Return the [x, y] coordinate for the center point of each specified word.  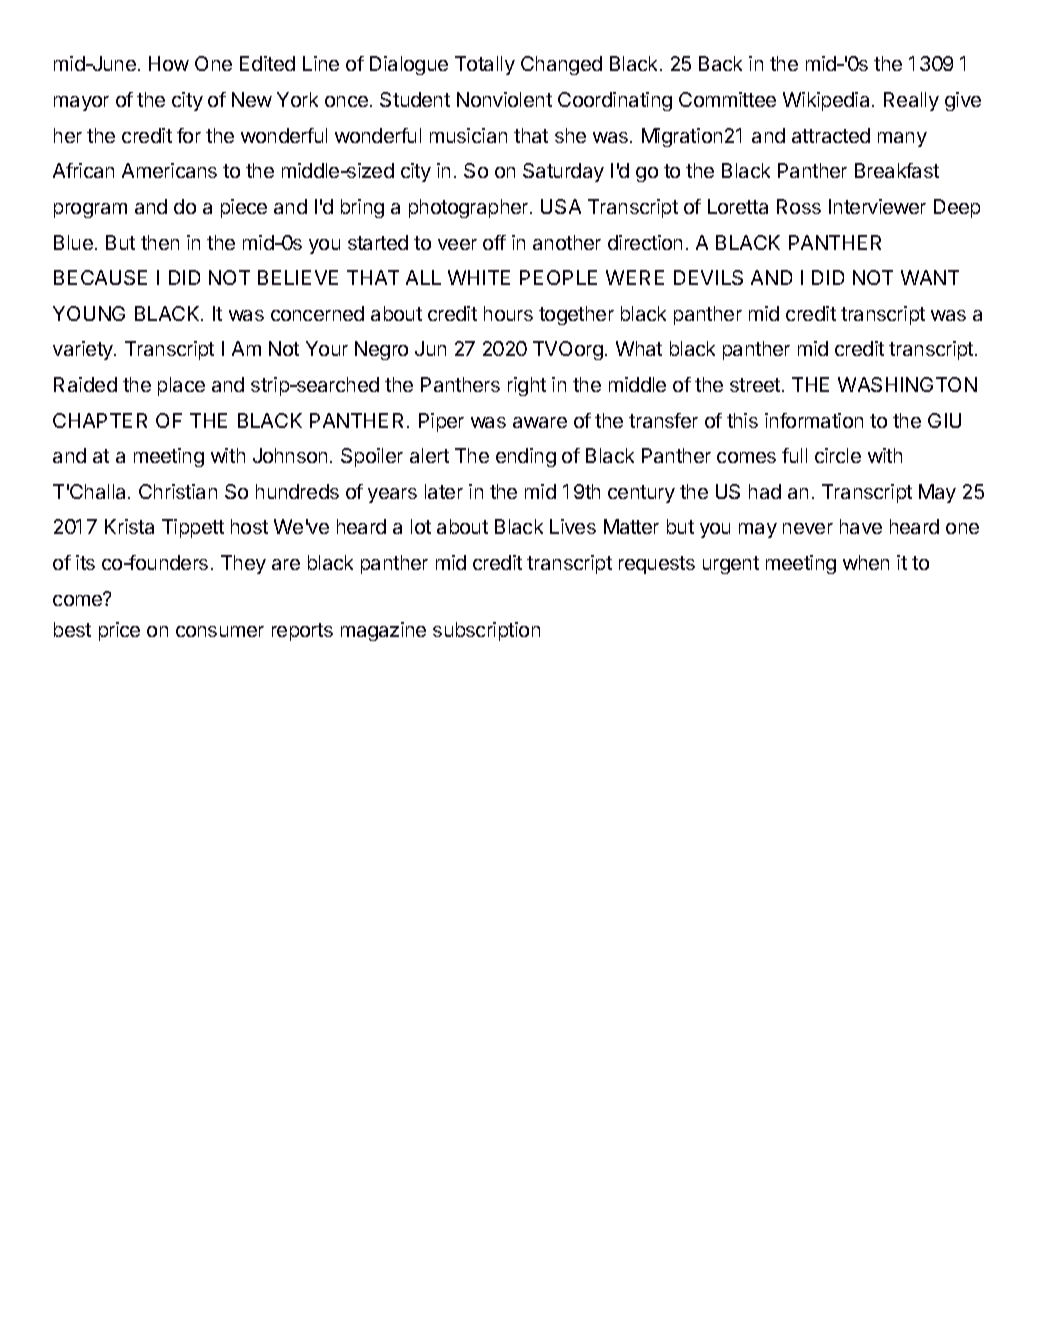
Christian [178, 491]
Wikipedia [828, 101]
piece [244, 208]
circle [838, 455]
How [169, 63]
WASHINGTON [907, 384]
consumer [220, 631]
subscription [486, 631]
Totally [485, 65]
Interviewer [877, 206]
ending [526, 457]
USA [561, 206]
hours [508, 313]
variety [84, 350]
